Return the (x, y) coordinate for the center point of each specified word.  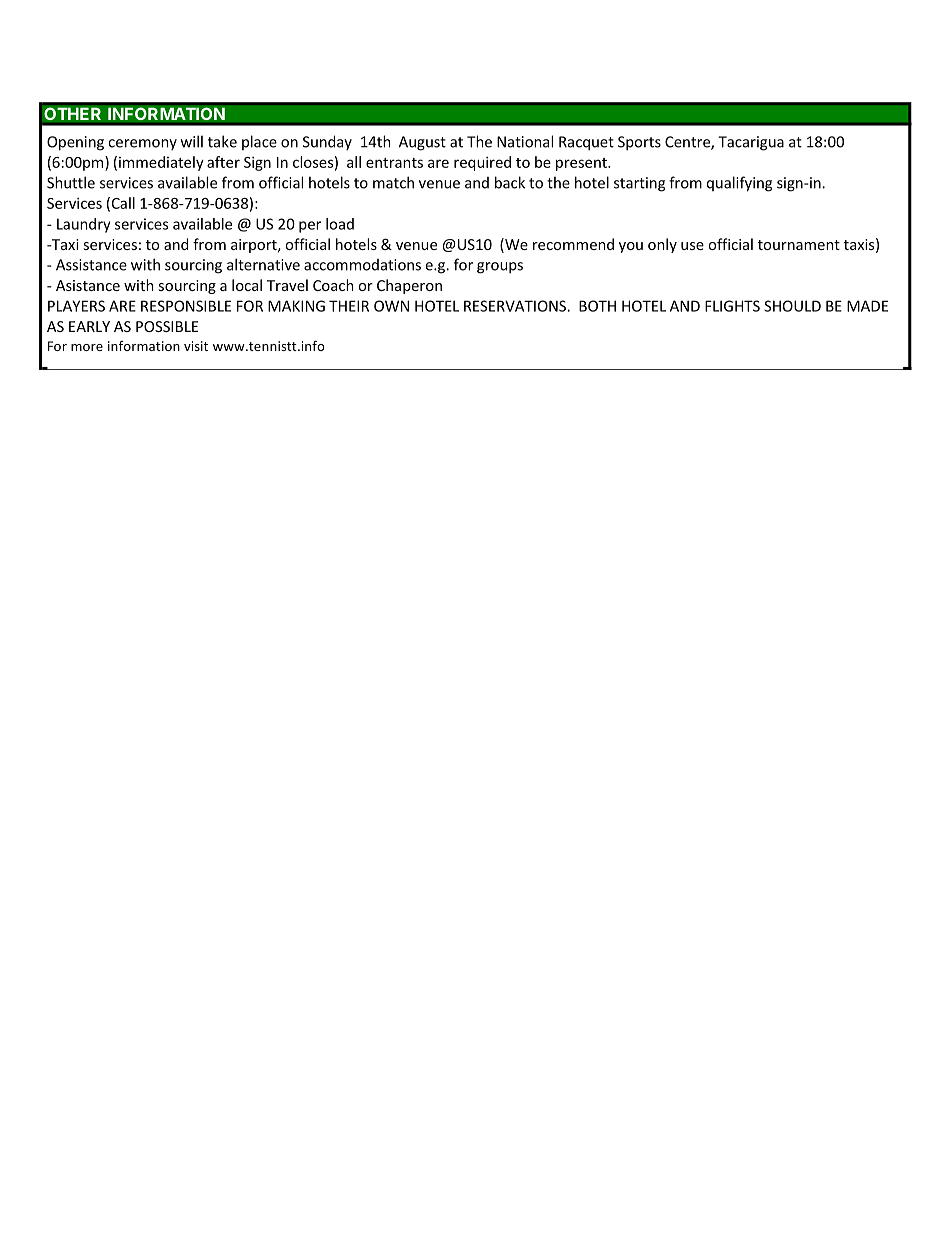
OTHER (72, 114)
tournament (799, 245)
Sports (639, 143)
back (510, 182)
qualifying (739, 184)
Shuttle (71, 182)
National (525, 141)
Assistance (91, 265)
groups (500, 268)
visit (196, 346)
